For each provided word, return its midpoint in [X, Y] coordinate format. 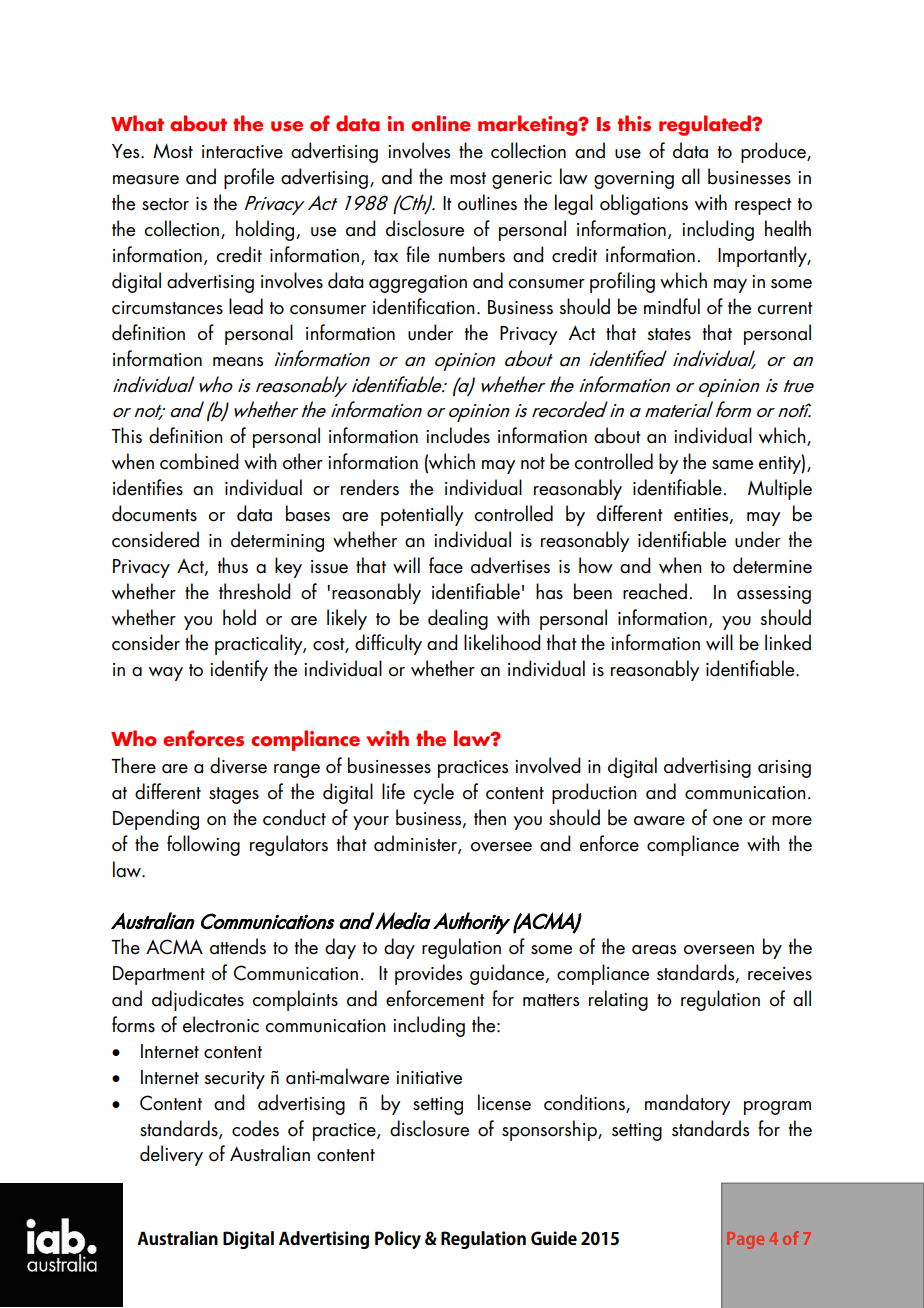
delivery [171, 1155]
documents [154, 513]
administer [416, 844]
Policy [398, 1240]
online [441, 123]
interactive [242, 152]
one [727, 821]
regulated [706, 125]
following [203, 845]
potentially [422, 515]
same [732, 465]
